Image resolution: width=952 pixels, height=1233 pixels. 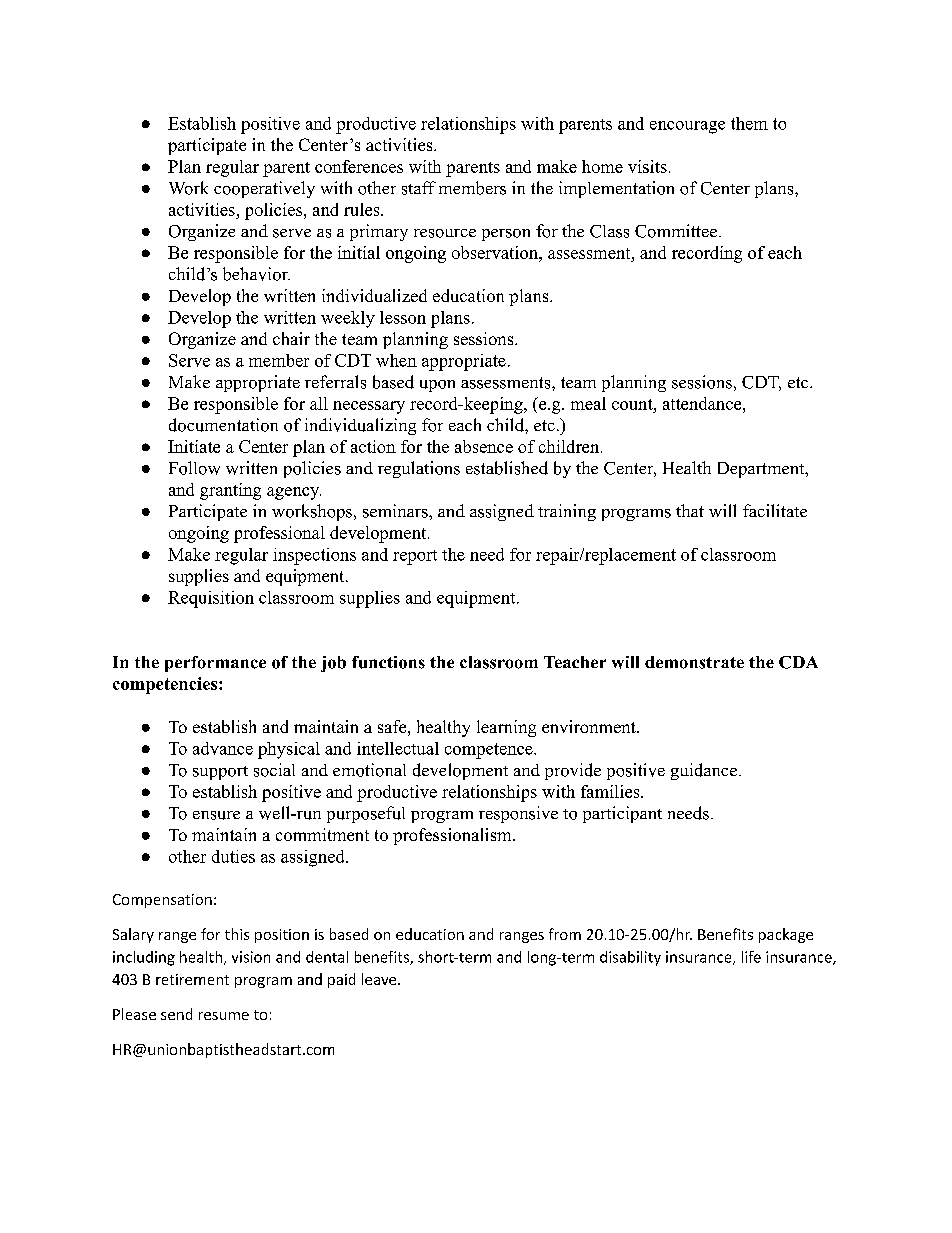 I want to click on guidance, so click(x=704, y=771).
